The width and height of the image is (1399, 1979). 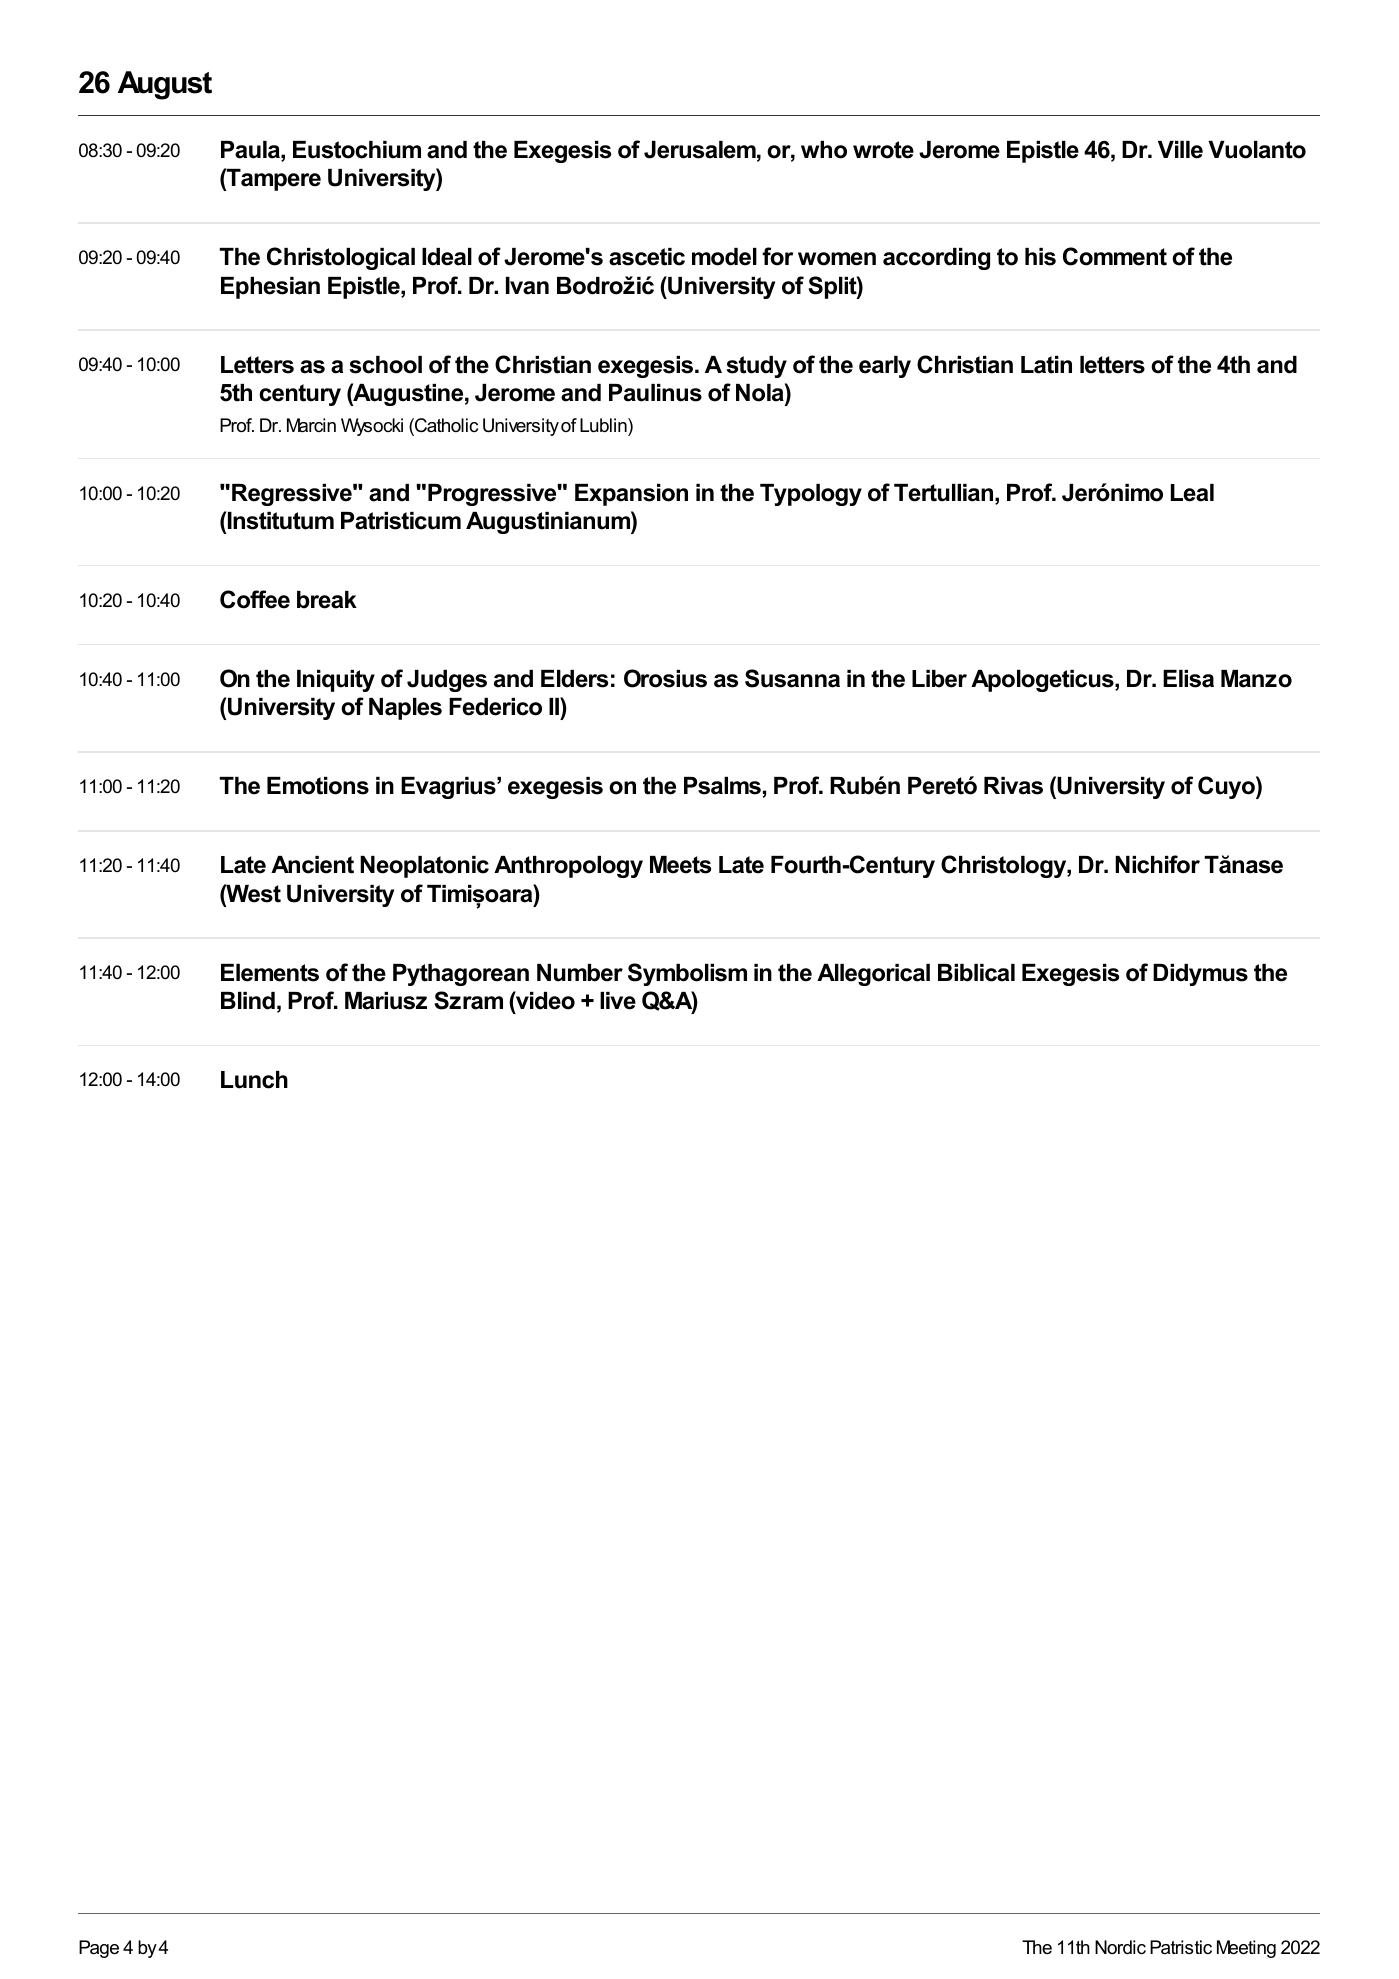 What do you see at coordinates (976, 973) in the image?
I see `Biblical` at bounding box center [976, 973].
